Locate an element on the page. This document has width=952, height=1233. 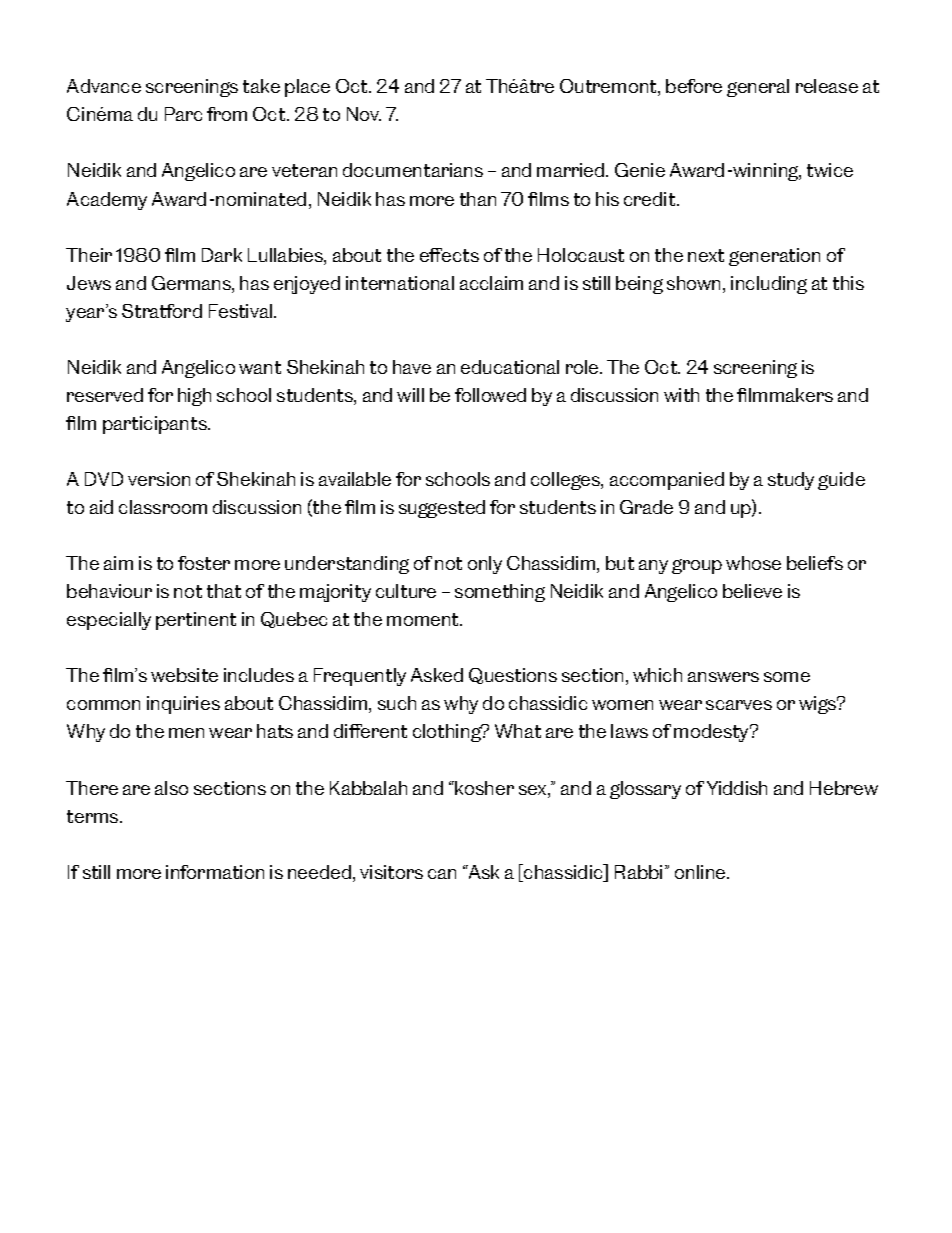
suggested is located at coordinates (442, 509).
